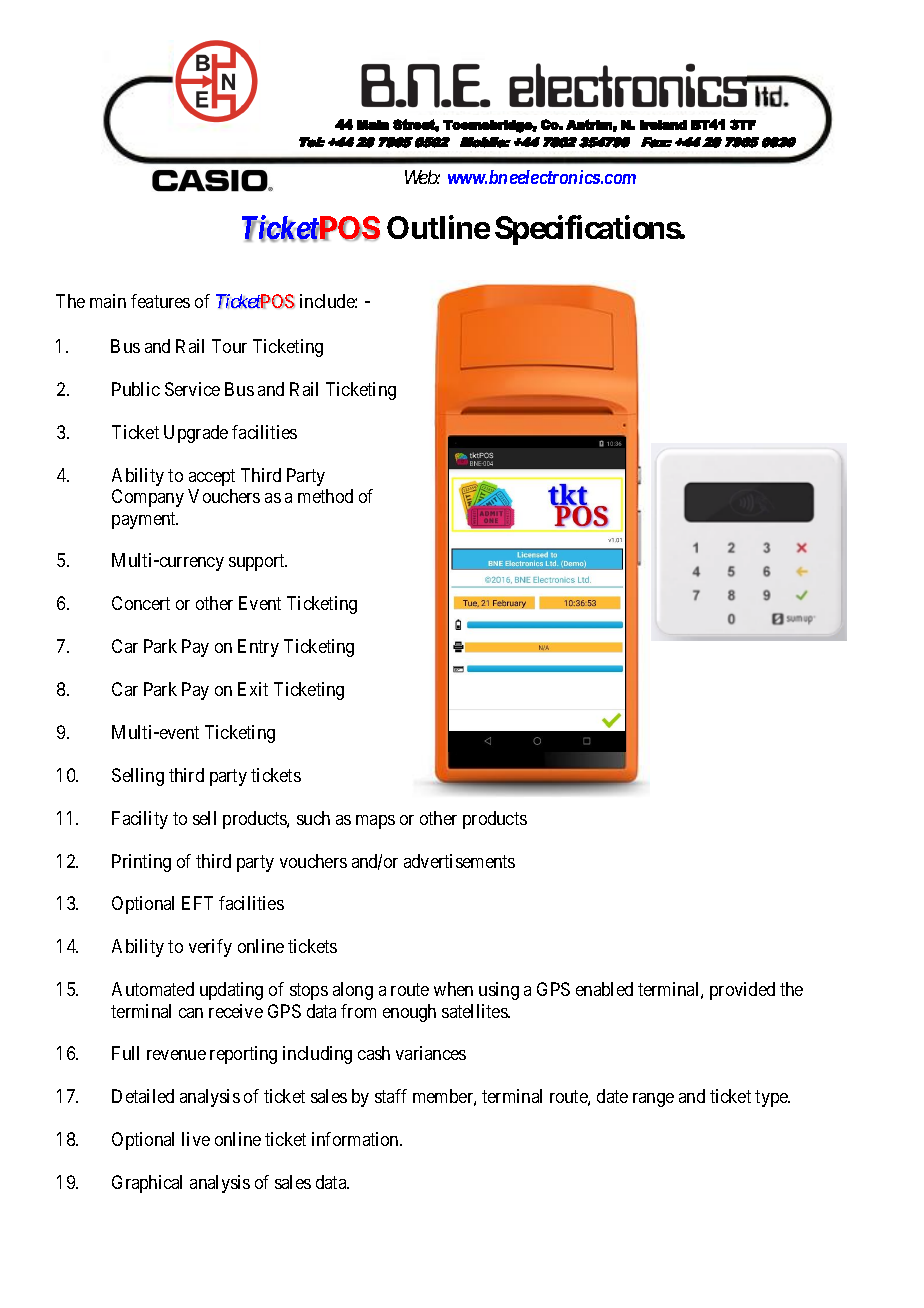 The height and width of the screenshot is (1308, 924). I want to click on Ireland, so click(663, 125).
